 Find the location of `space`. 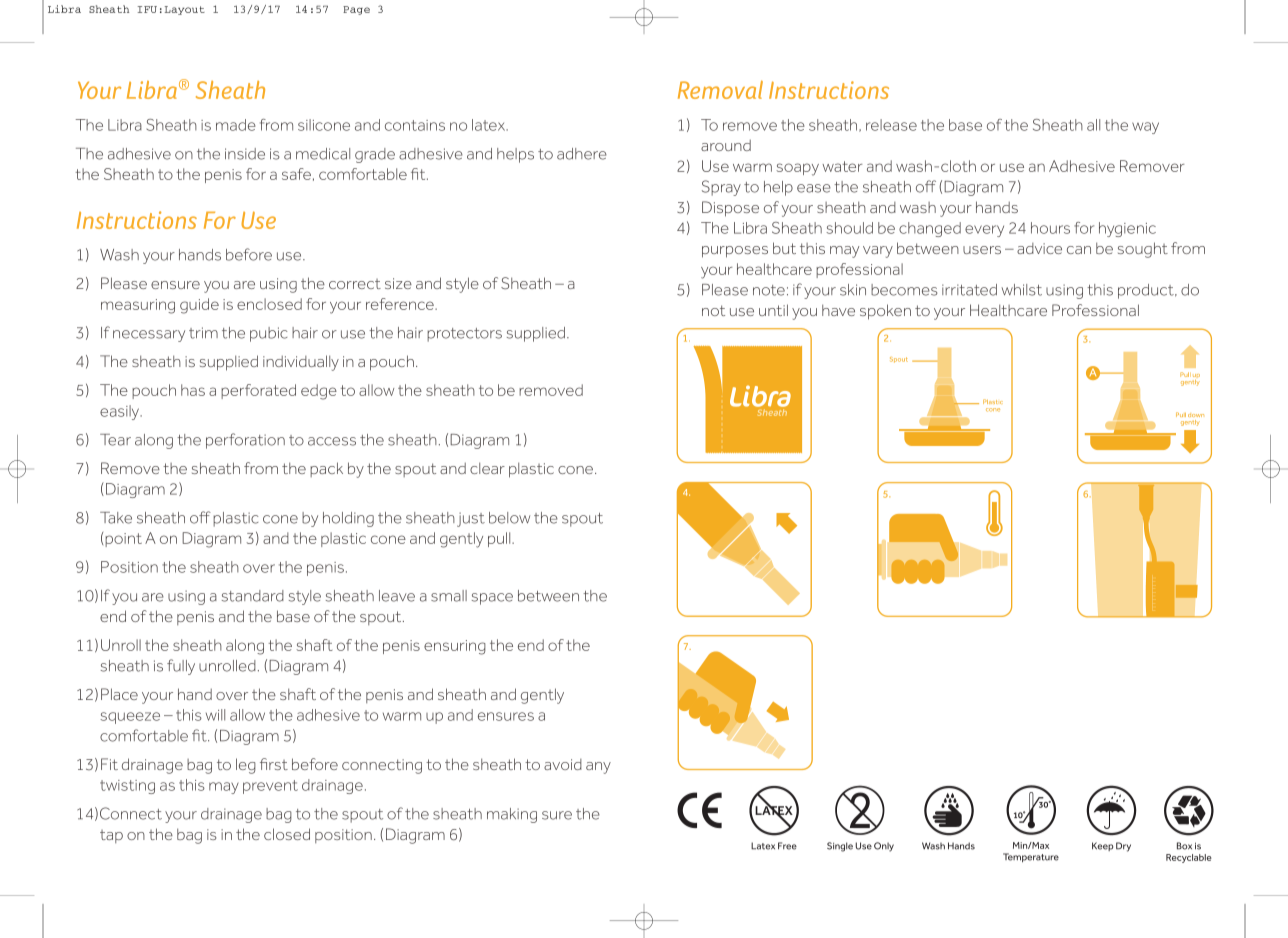

space is located at coordinates (492, 599).
